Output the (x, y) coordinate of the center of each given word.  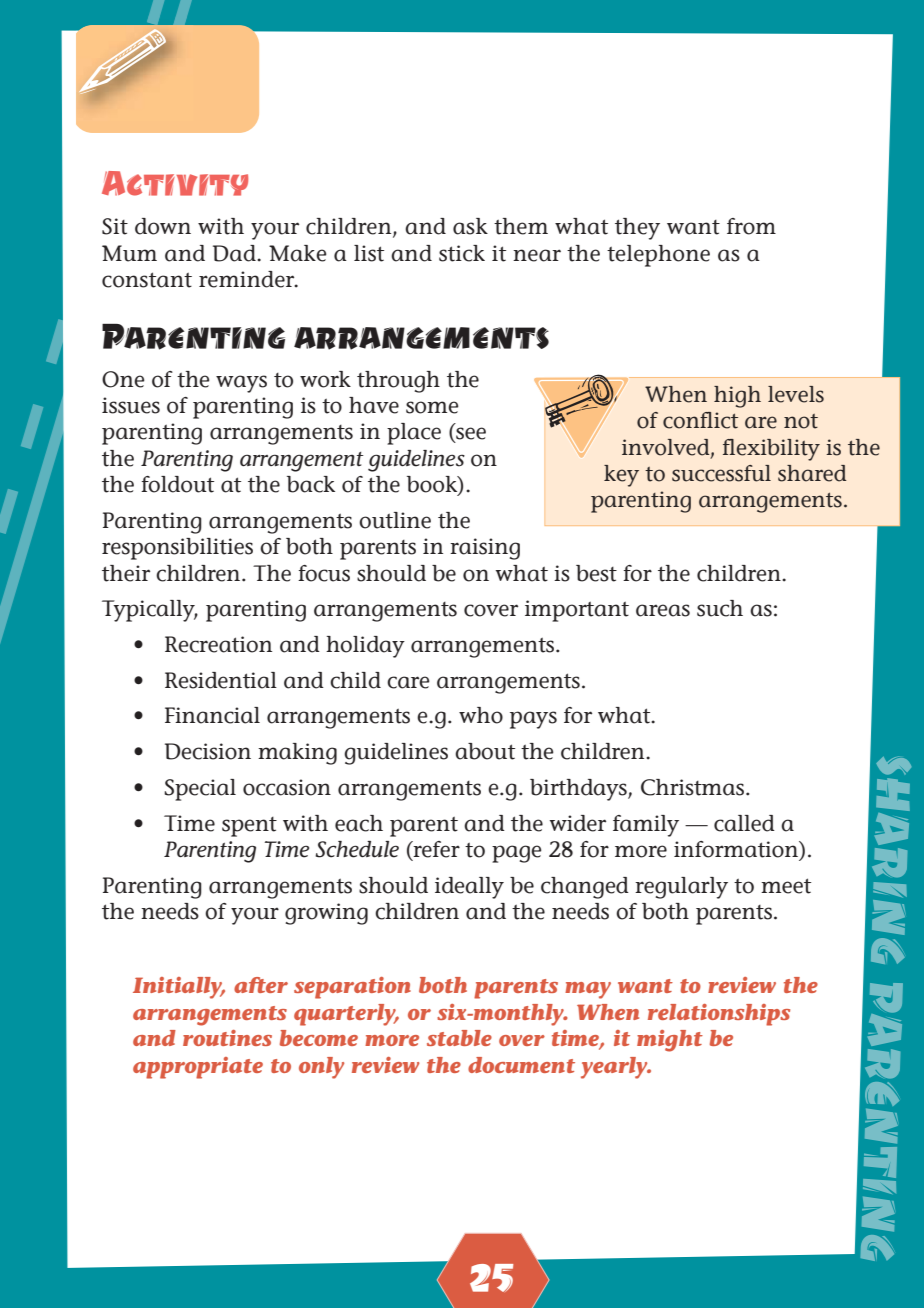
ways (241, 384)
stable (459, 1038)
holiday (365, 647)
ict (726, 420)
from (751, 226)
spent (249, 827)
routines (227, 1038)
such (720, 608)
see (470, 434)
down (163, 226)
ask (470, 226)
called (744, 823)
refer (435, 850)
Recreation (218, 644)
